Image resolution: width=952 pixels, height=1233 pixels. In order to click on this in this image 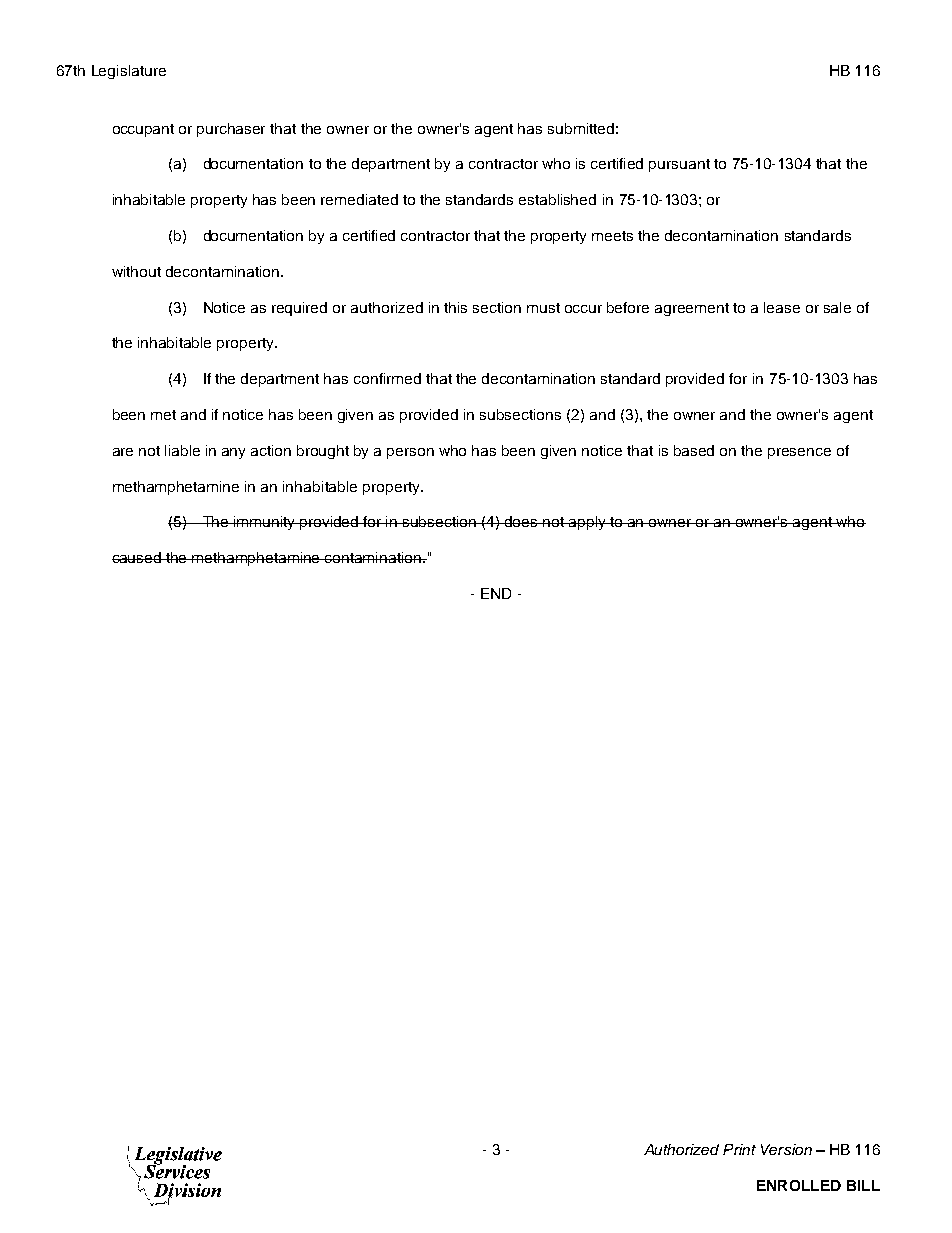, I will do `click(455, 307)`.
